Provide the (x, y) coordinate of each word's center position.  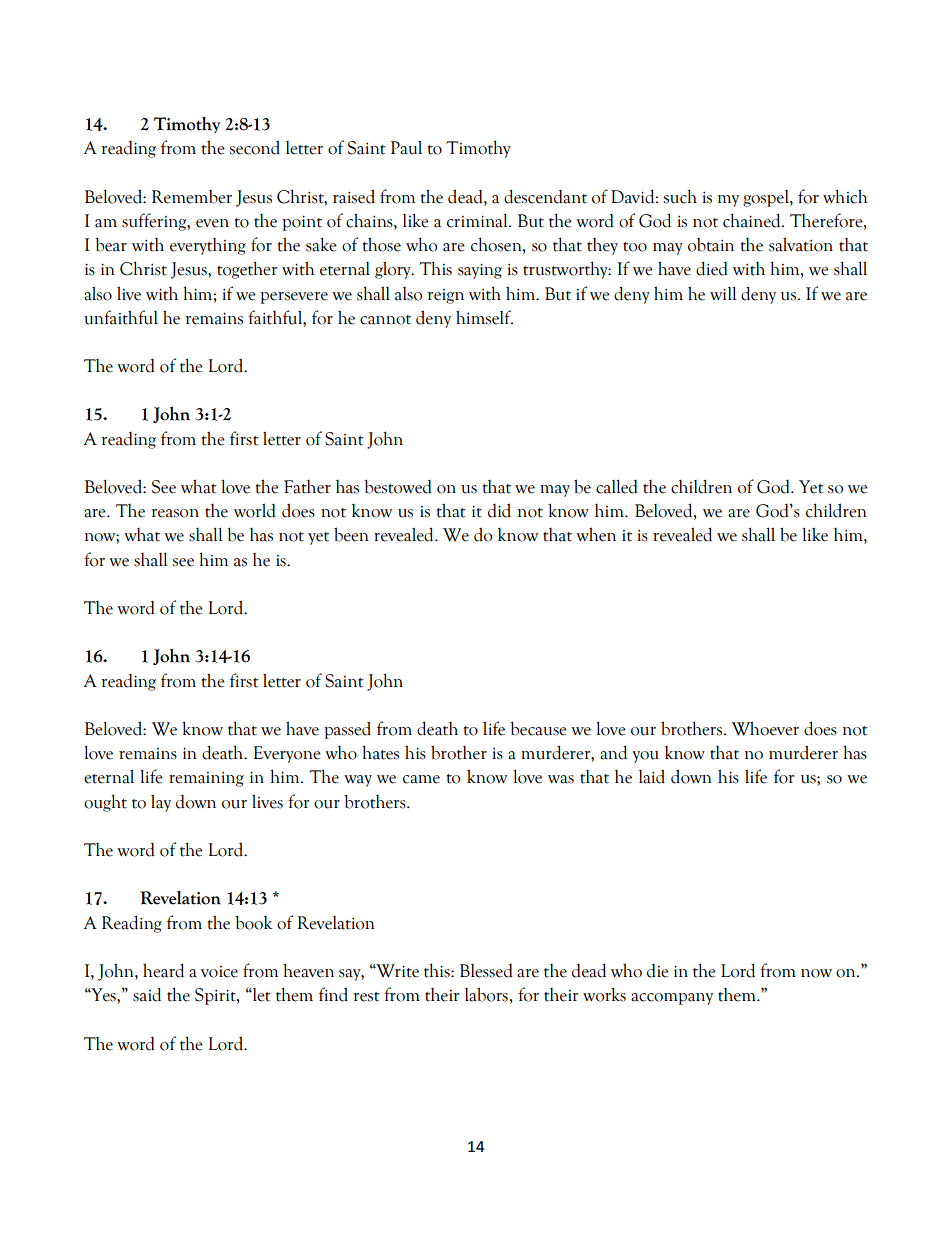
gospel (767, 198)
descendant (545, 196)
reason (175, 513)
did (499, 510)
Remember (192, 197)
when (596, 534)
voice (219, 972)
